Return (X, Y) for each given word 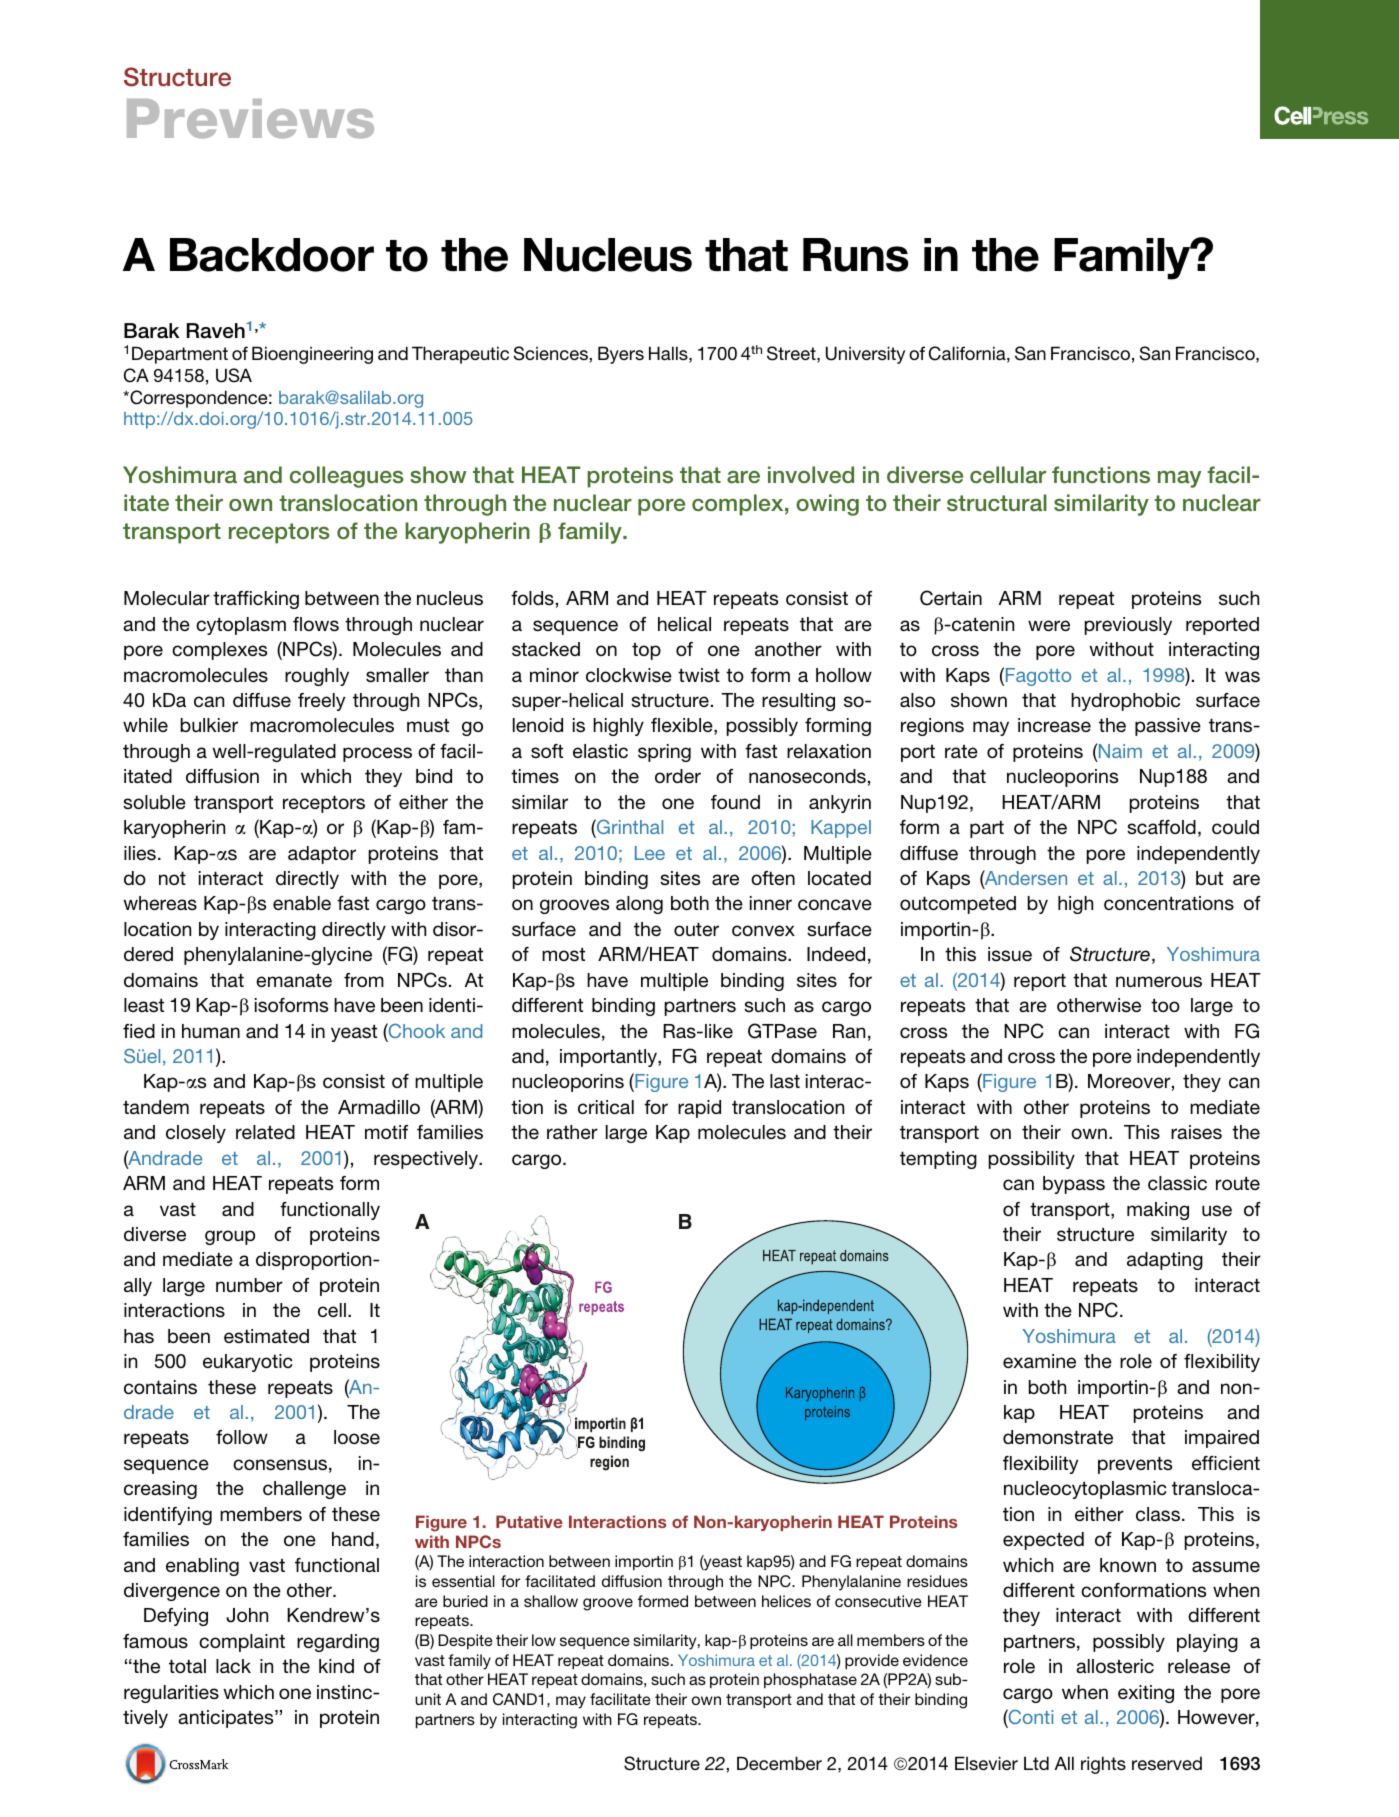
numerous (1159, 981)
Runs (856, 255)
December (779, 1763)
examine (1039, 1361)
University (865, 355)
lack (233, 1666)
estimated (266, 1336)
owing (827, 505)
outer (696, 929)
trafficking (256, 600)
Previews (250, 118)
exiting (1146, 1694)
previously (1128, 626)
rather (572, 1132)
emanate (294, 980)
